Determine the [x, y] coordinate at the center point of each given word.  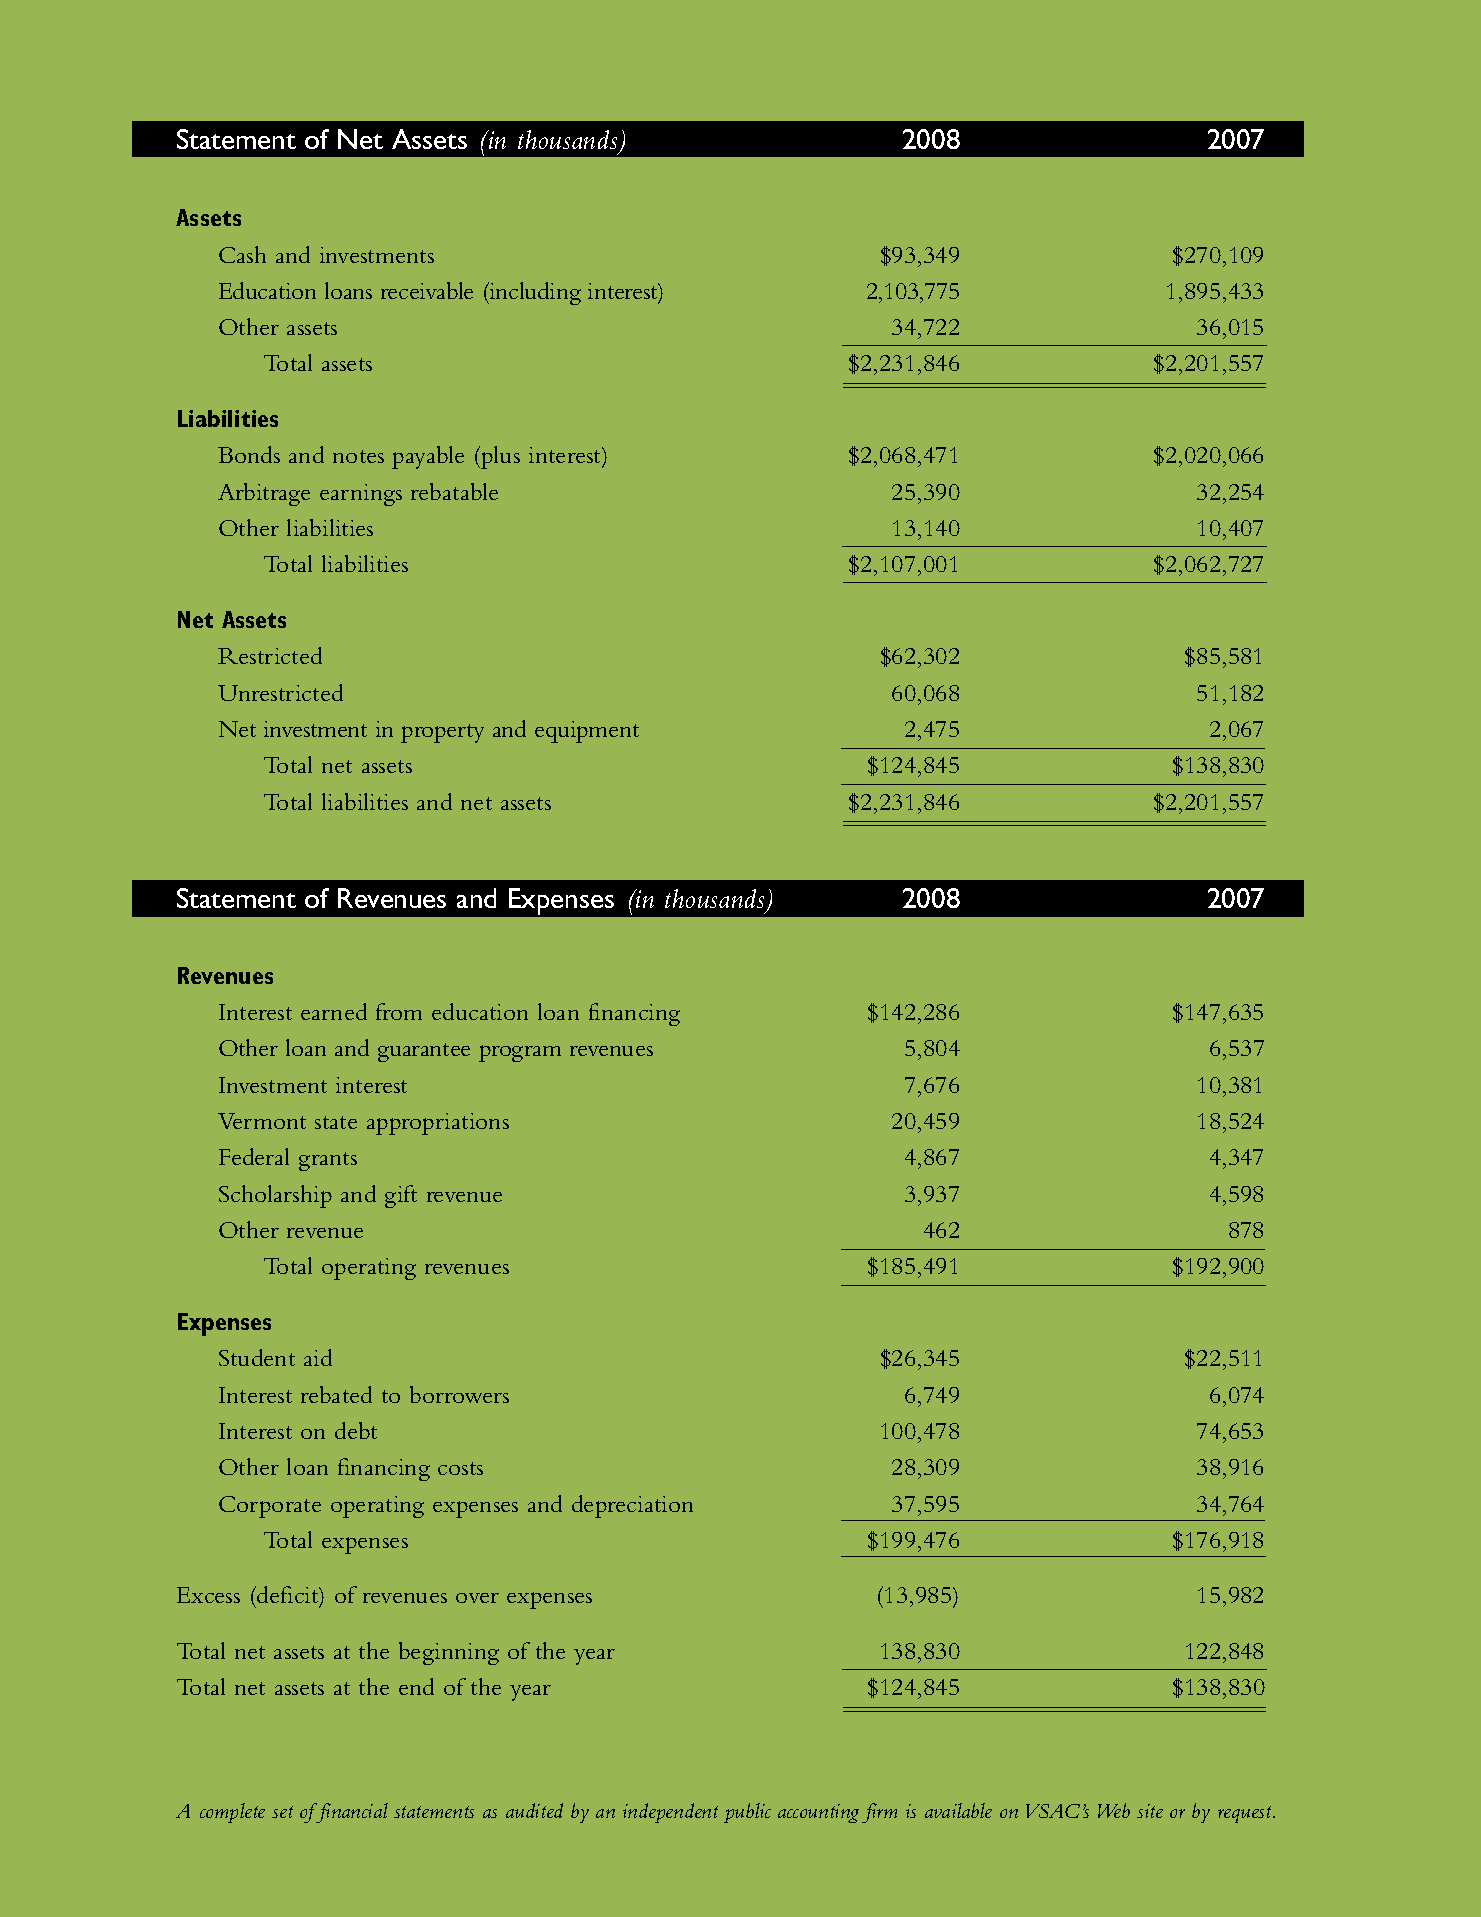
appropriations [438, 1124]
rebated [336, 1394]
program [520, 1053]
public [747, 1813]
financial [351, 1813]
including [534, 293]
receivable [427, 290]
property [442, 733]
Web [1114, 1810]
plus [499, 457]
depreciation [632, 1506]
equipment [587, 732]
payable [428, 457]
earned [334, 1011]
